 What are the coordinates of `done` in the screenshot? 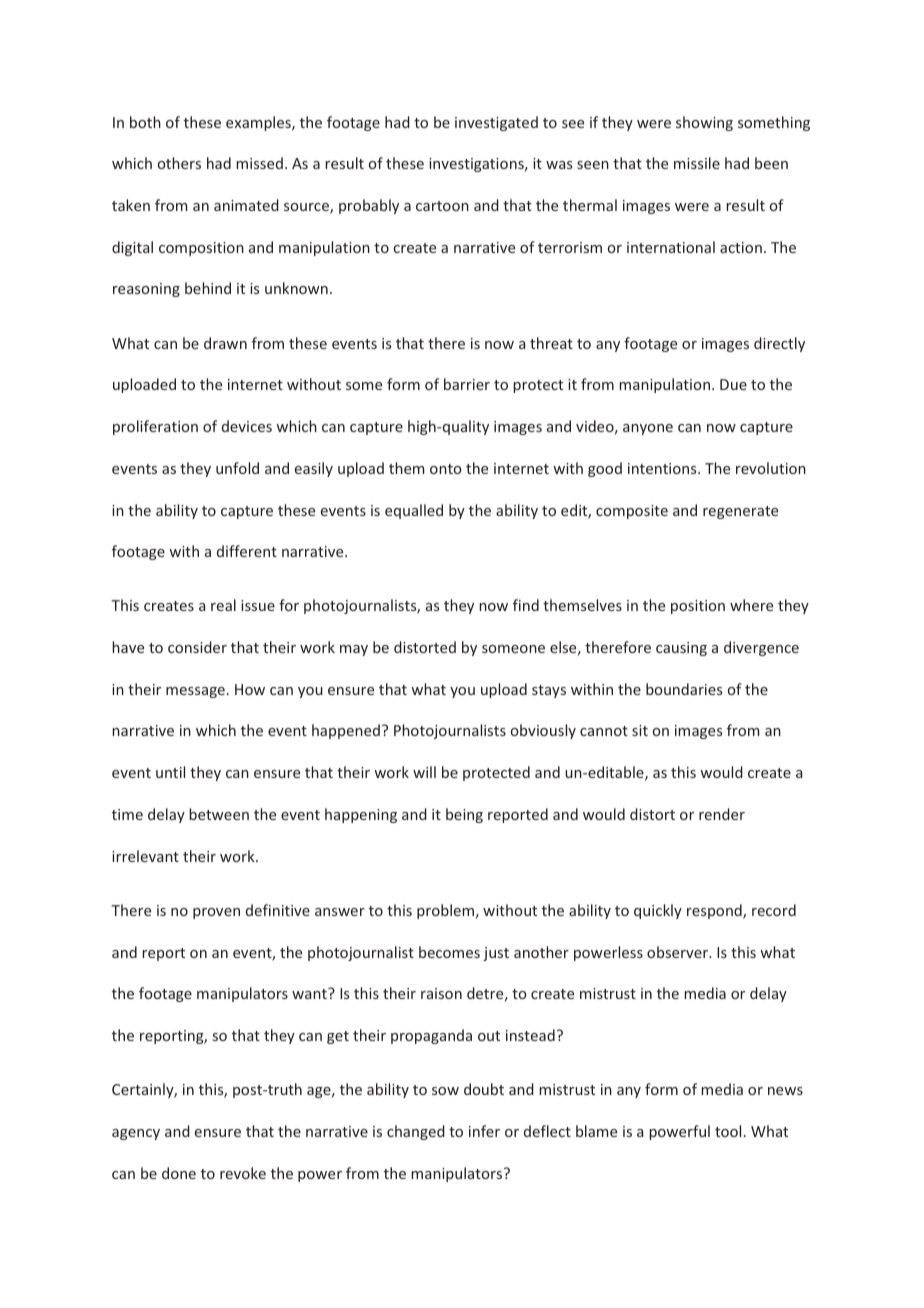 It's located at (179, 1173).
